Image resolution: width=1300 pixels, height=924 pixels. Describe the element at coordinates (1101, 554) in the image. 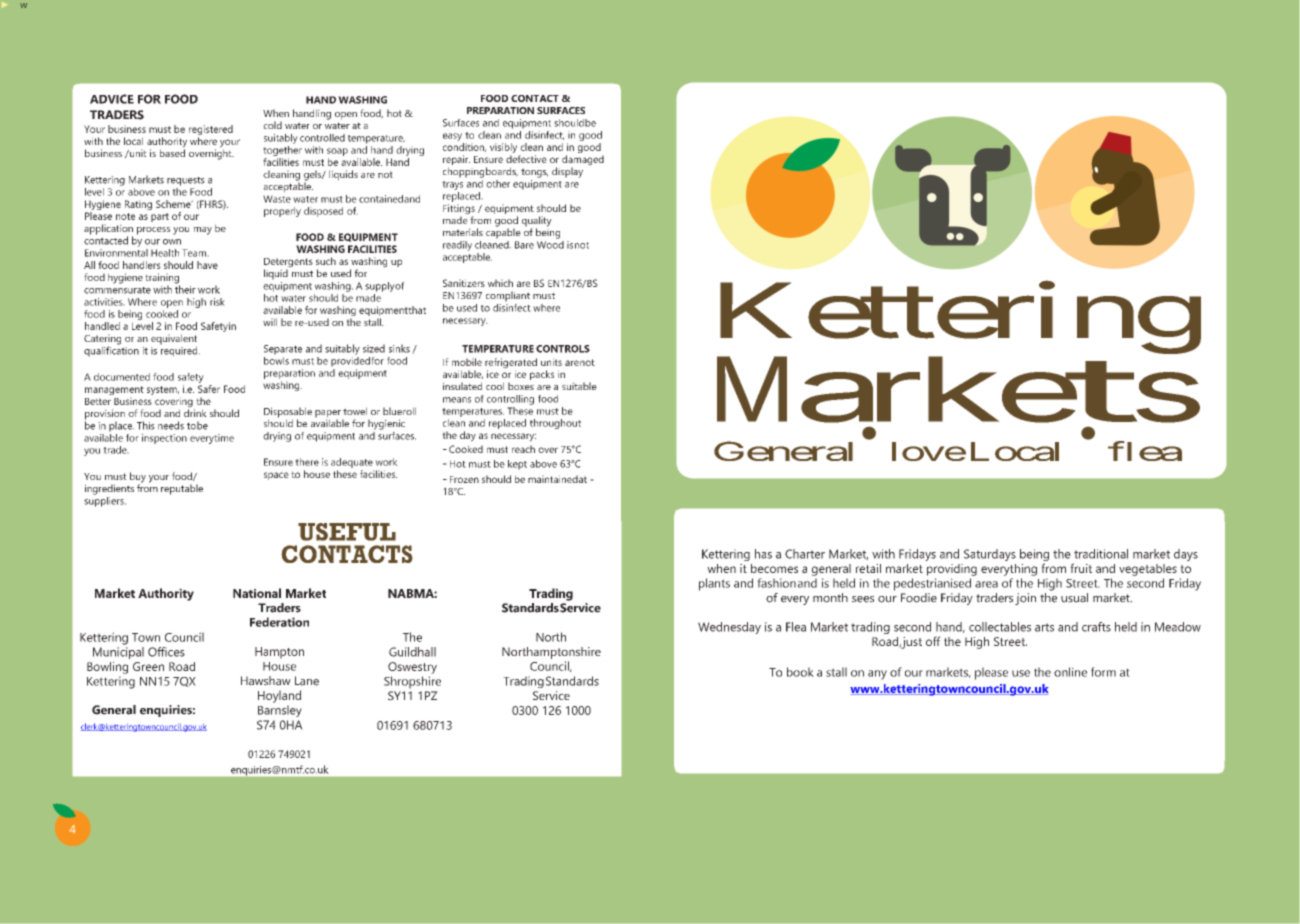

I see `traditional` at that location.
